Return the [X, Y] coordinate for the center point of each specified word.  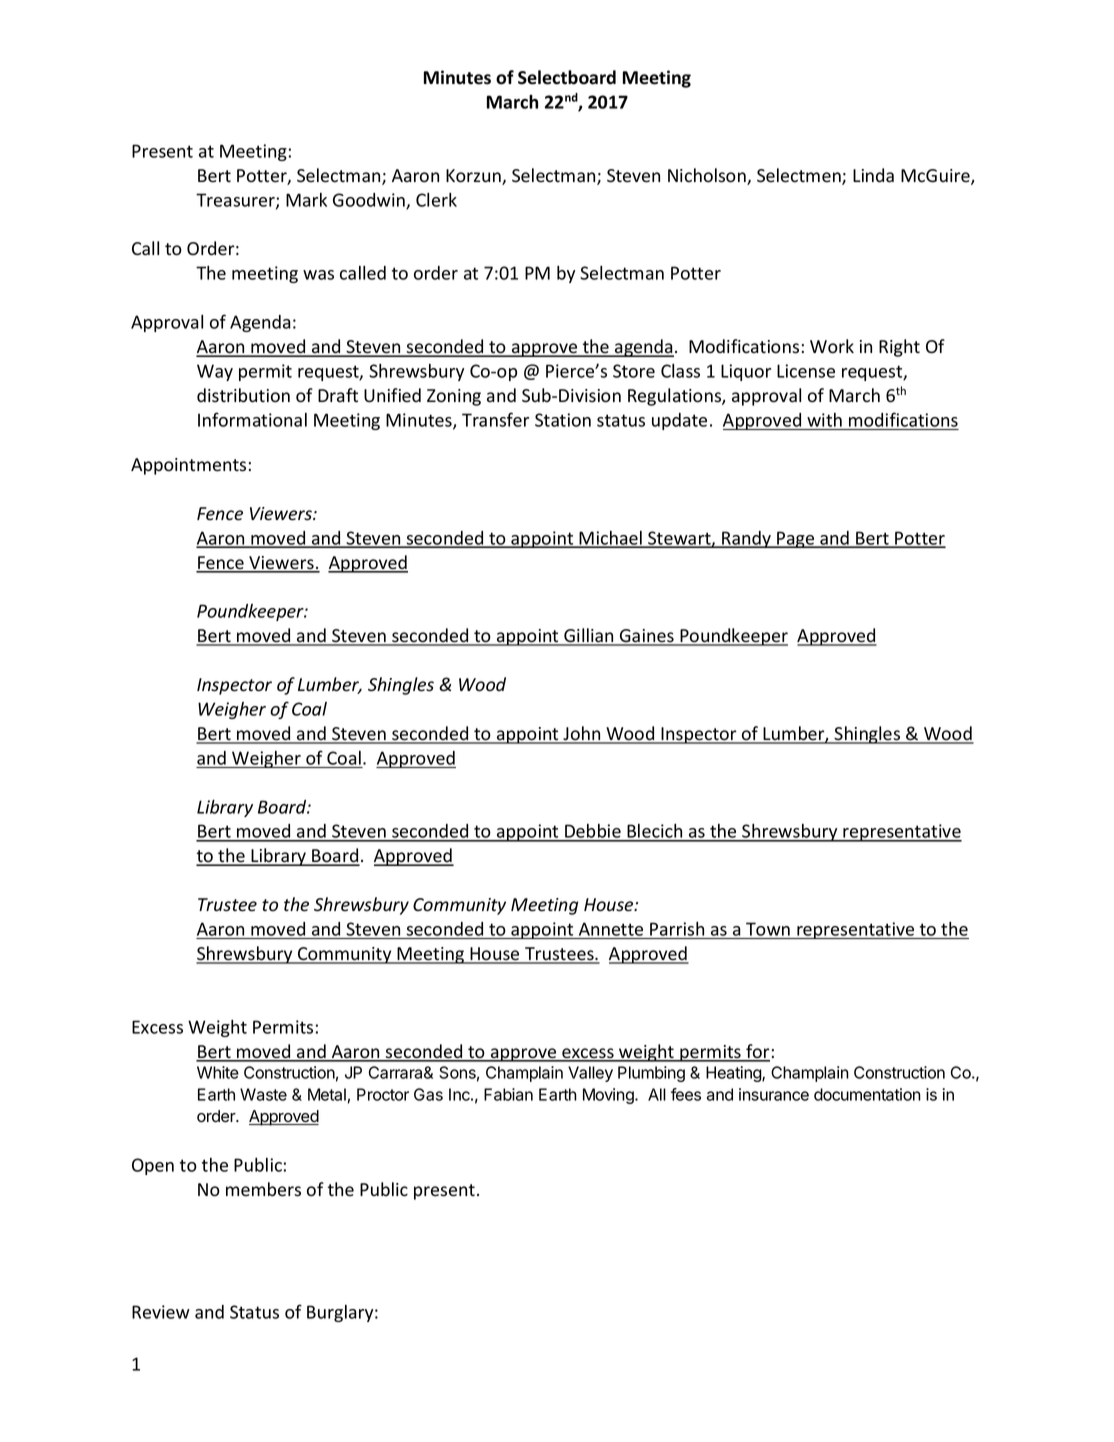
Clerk [436, 200]
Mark [306, 200]
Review [161, 1312]
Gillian [589, 636]
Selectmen [800, 176]
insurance [774, 1094]
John [582, 734]
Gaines [647, 637]
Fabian [508, 1094]
